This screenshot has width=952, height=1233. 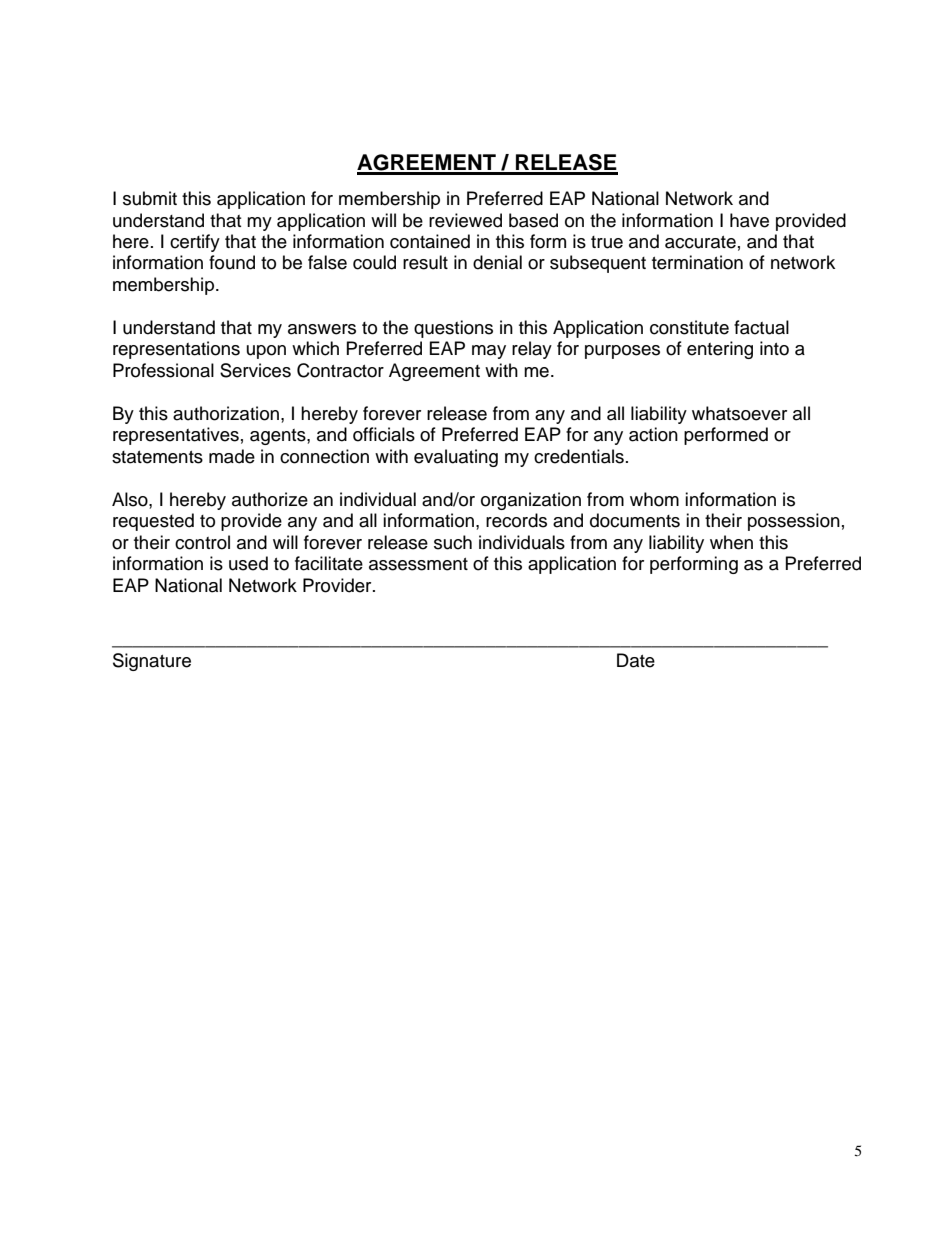 What do you see at coordinates (720, 350) in the screenshot?
I see `entering` at bounding box center [720, 350].
